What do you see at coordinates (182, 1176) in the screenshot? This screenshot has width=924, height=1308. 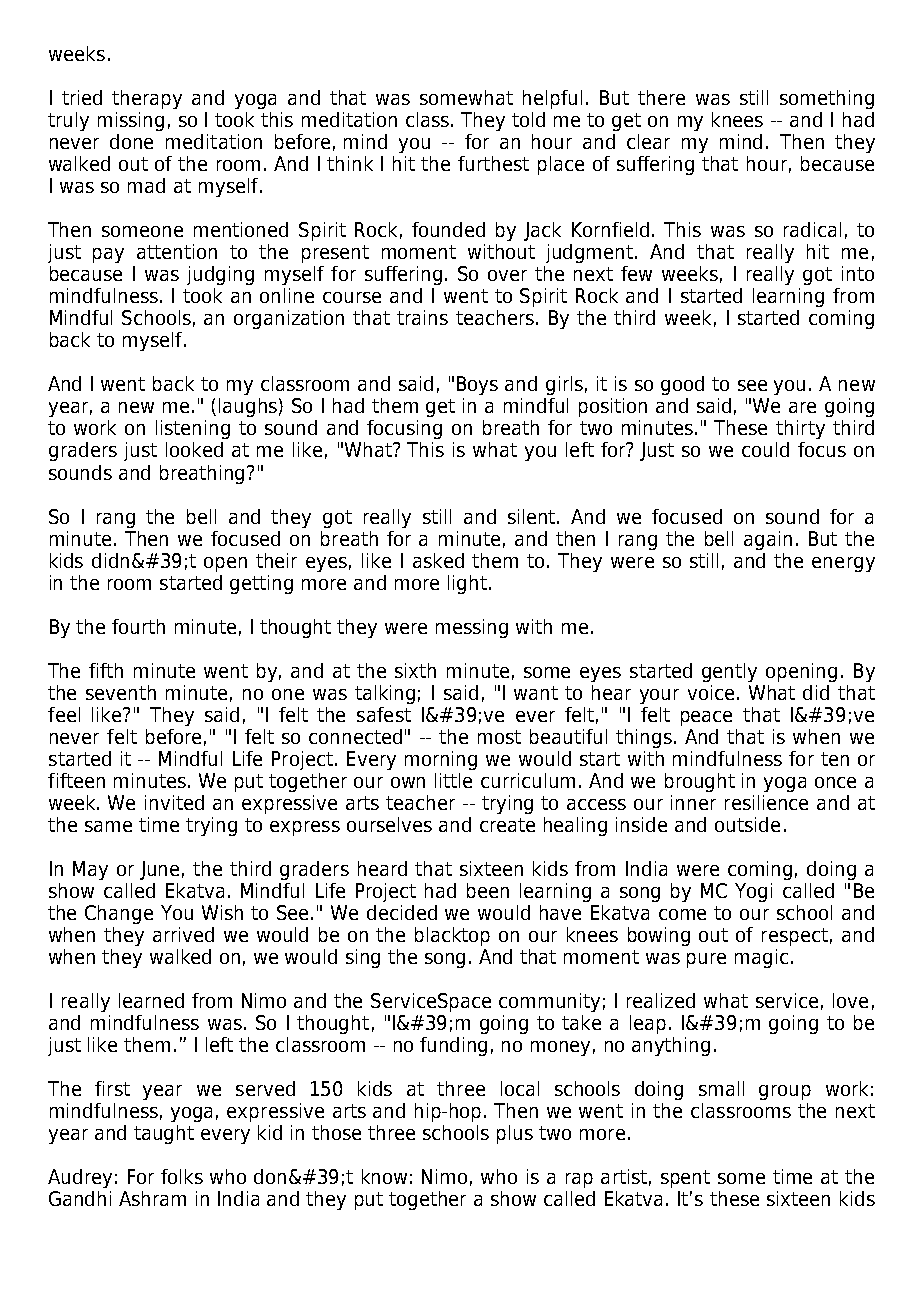 I see `folks` at bounding box center [182, 1176].
